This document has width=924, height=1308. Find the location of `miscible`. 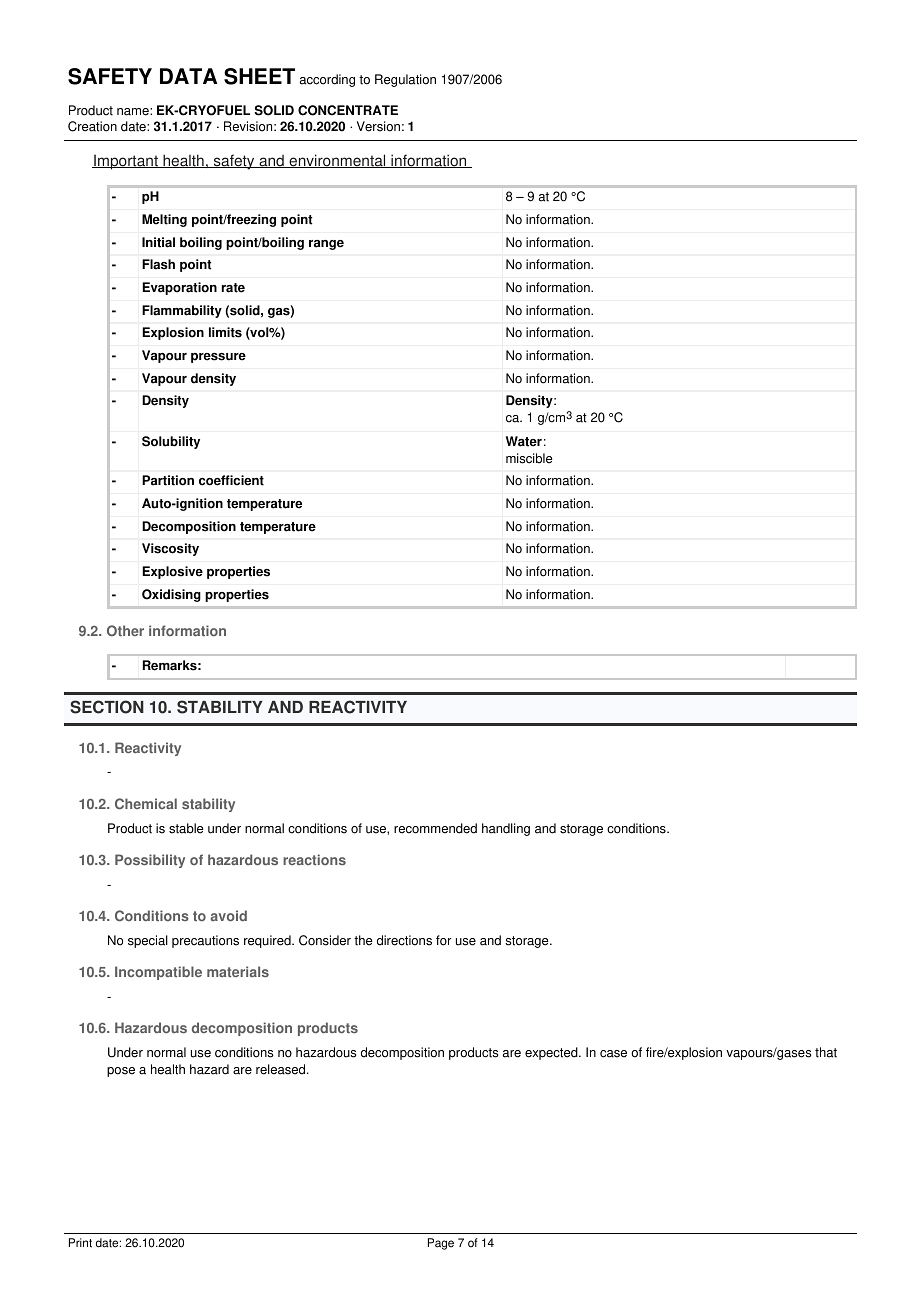

miscible is located at coordinates (529, 458).
